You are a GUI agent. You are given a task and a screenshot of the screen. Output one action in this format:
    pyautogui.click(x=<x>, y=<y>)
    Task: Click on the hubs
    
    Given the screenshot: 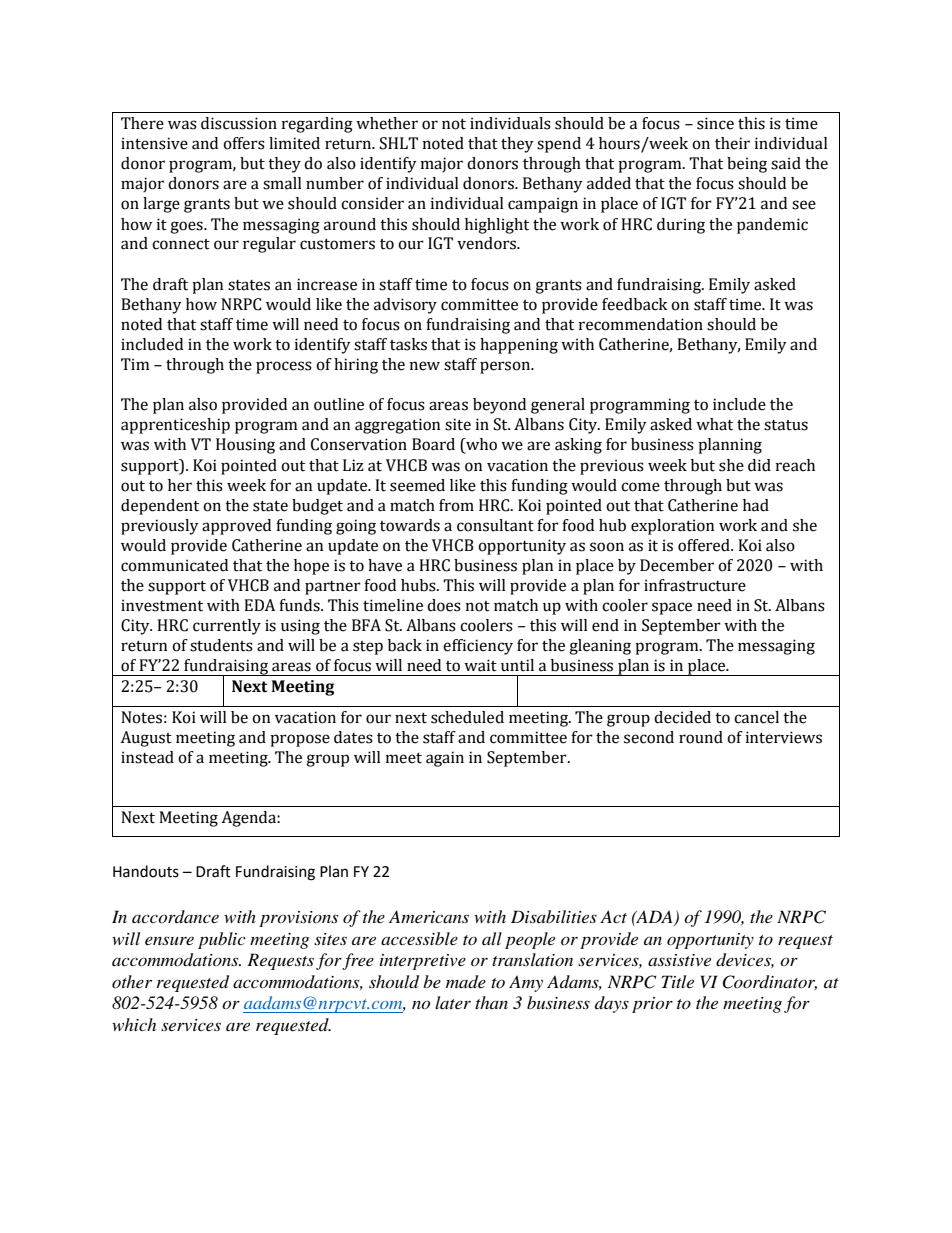 What is the action you would take?
    pyautogui.click(x=419, y=585)
